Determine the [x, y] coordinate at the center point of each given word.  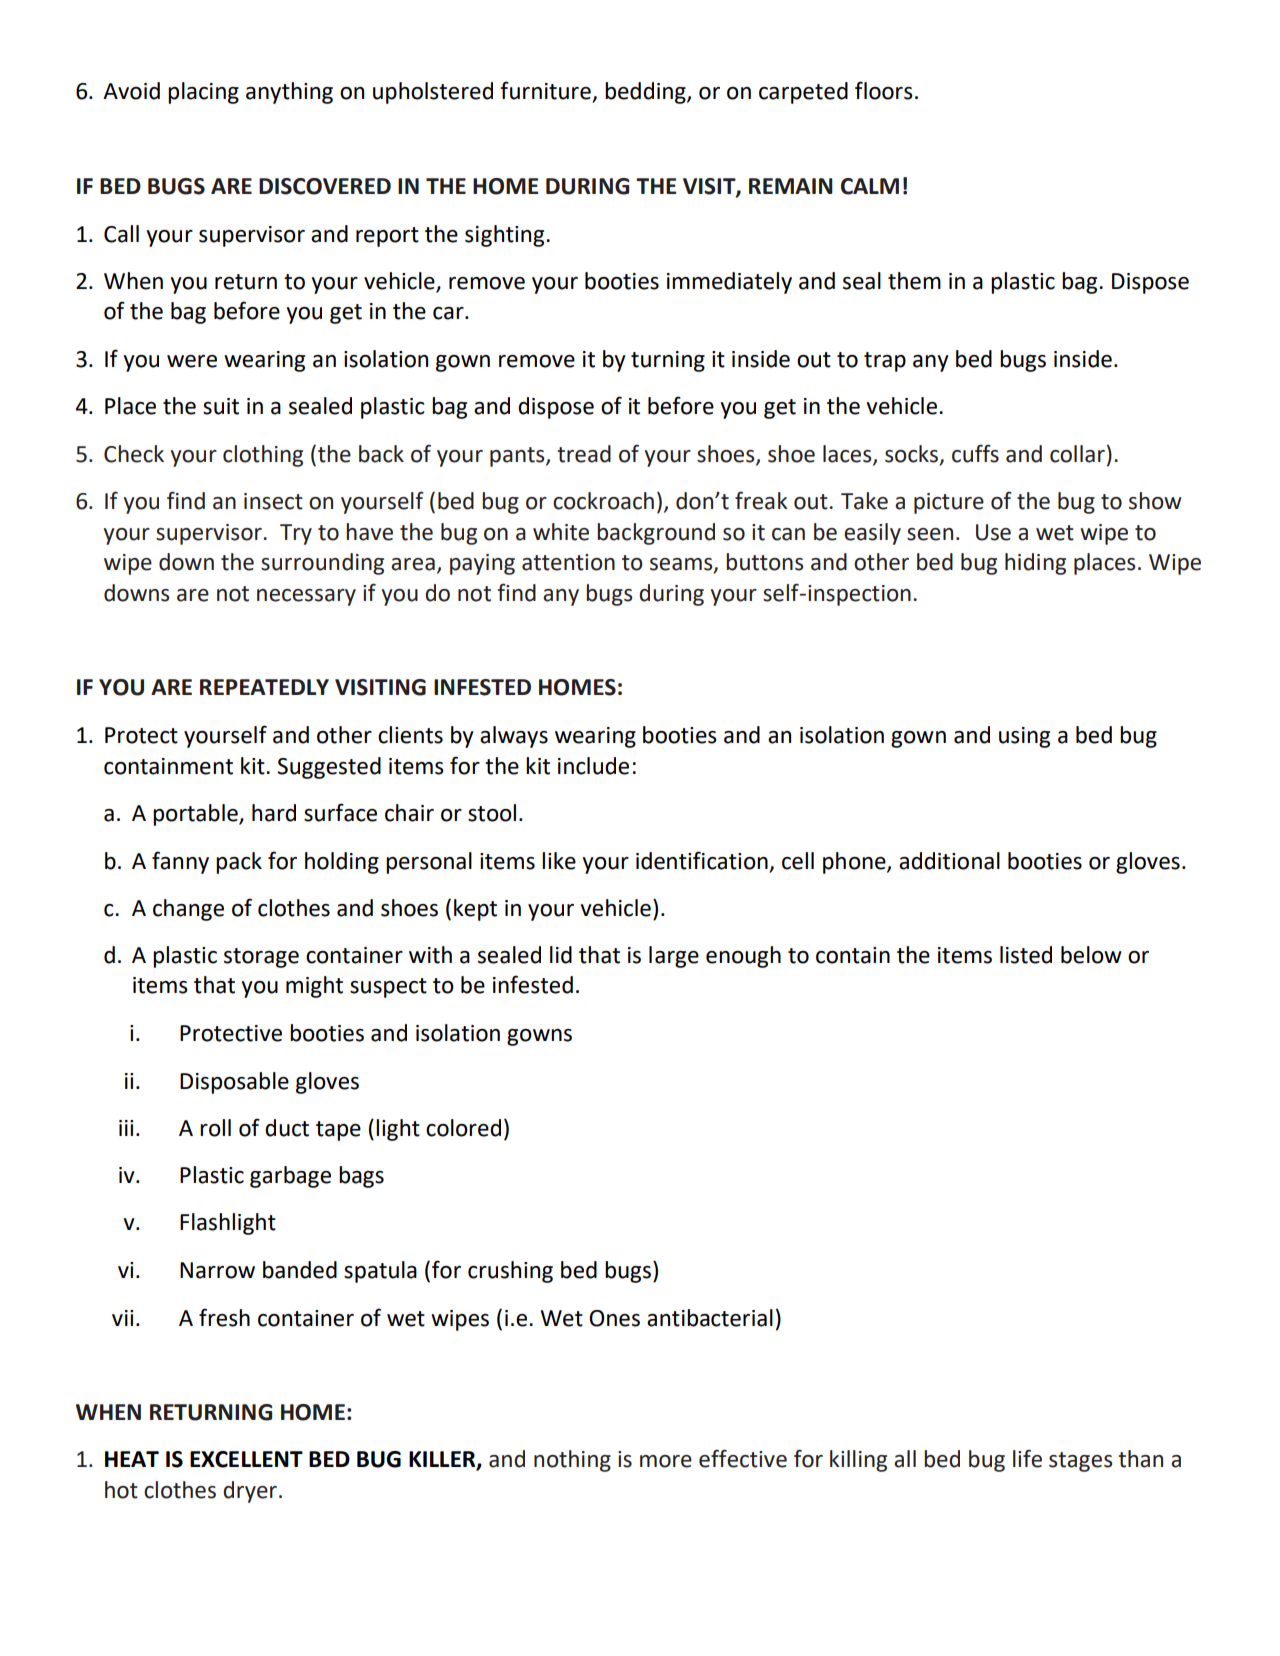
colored [463, 1128]
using [1024, 737]
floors [884, 90]
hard [274, 813]
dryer [250, 1492]
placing [203, 93]
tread [584, 454]
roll [215, 1128]
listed [1026, 955]
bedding [646, 93]
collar [1077, 454]
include [593, 766]
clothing [263, 456]
